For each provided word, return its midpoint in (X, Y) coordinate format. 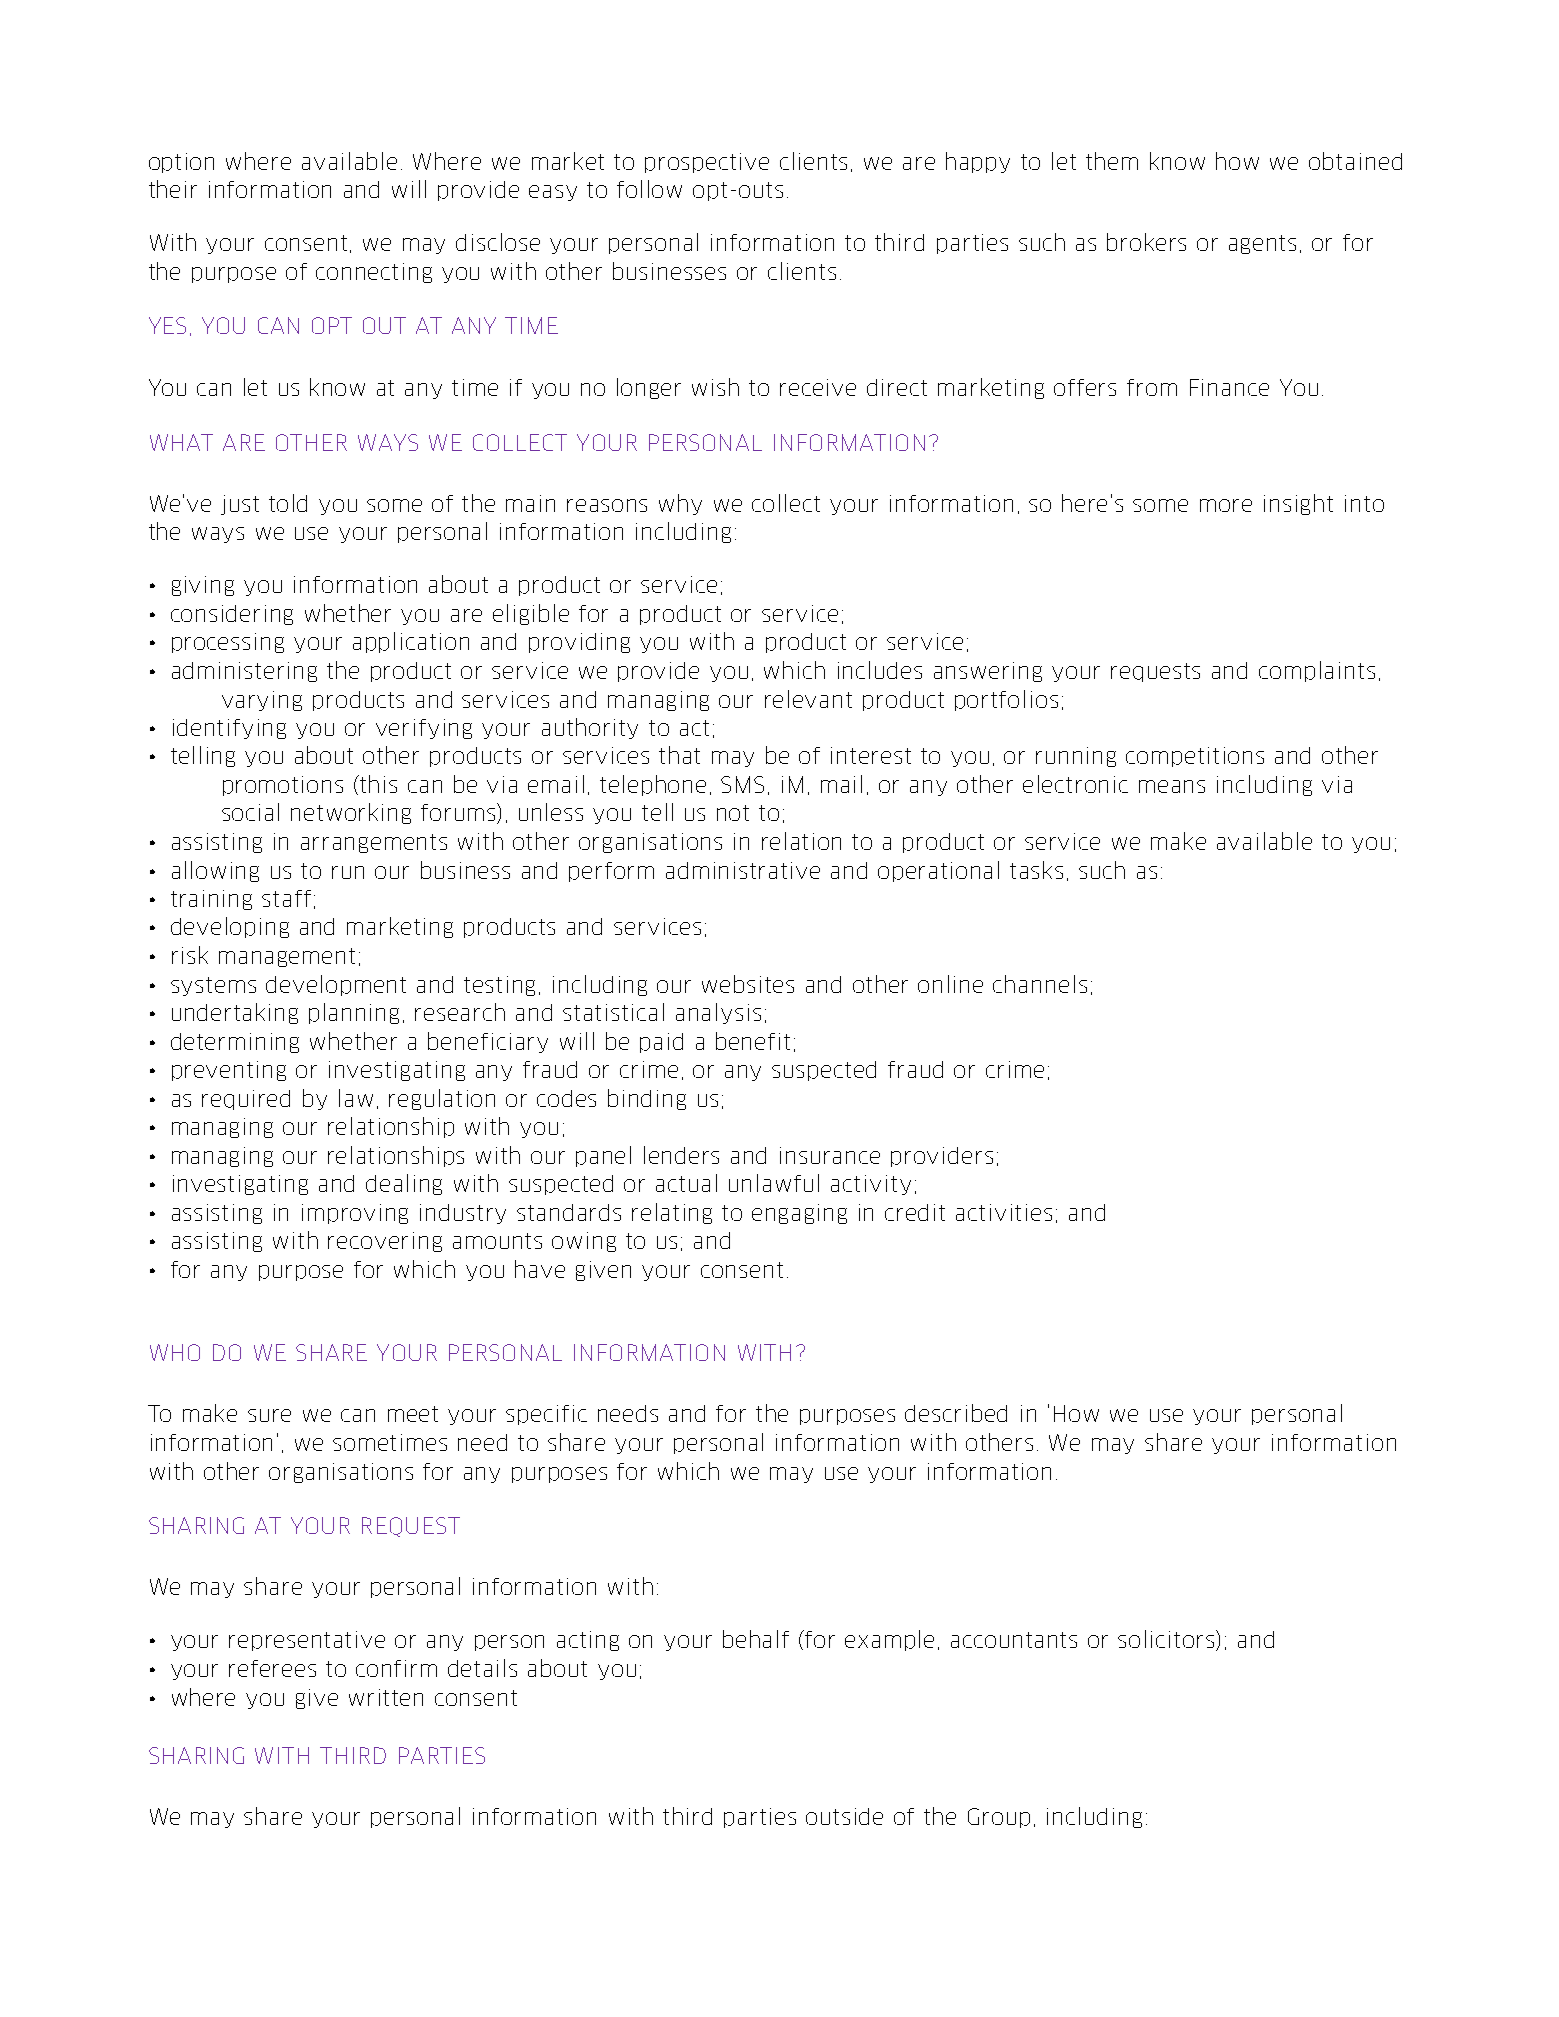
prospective (707, 163)
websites (748, 984)
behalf (756, 1639)
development (336, 985)
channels (1040, 984)
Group (999, 1818)
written (386, 1697)
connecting (374, 273)
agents (1262, 244)
